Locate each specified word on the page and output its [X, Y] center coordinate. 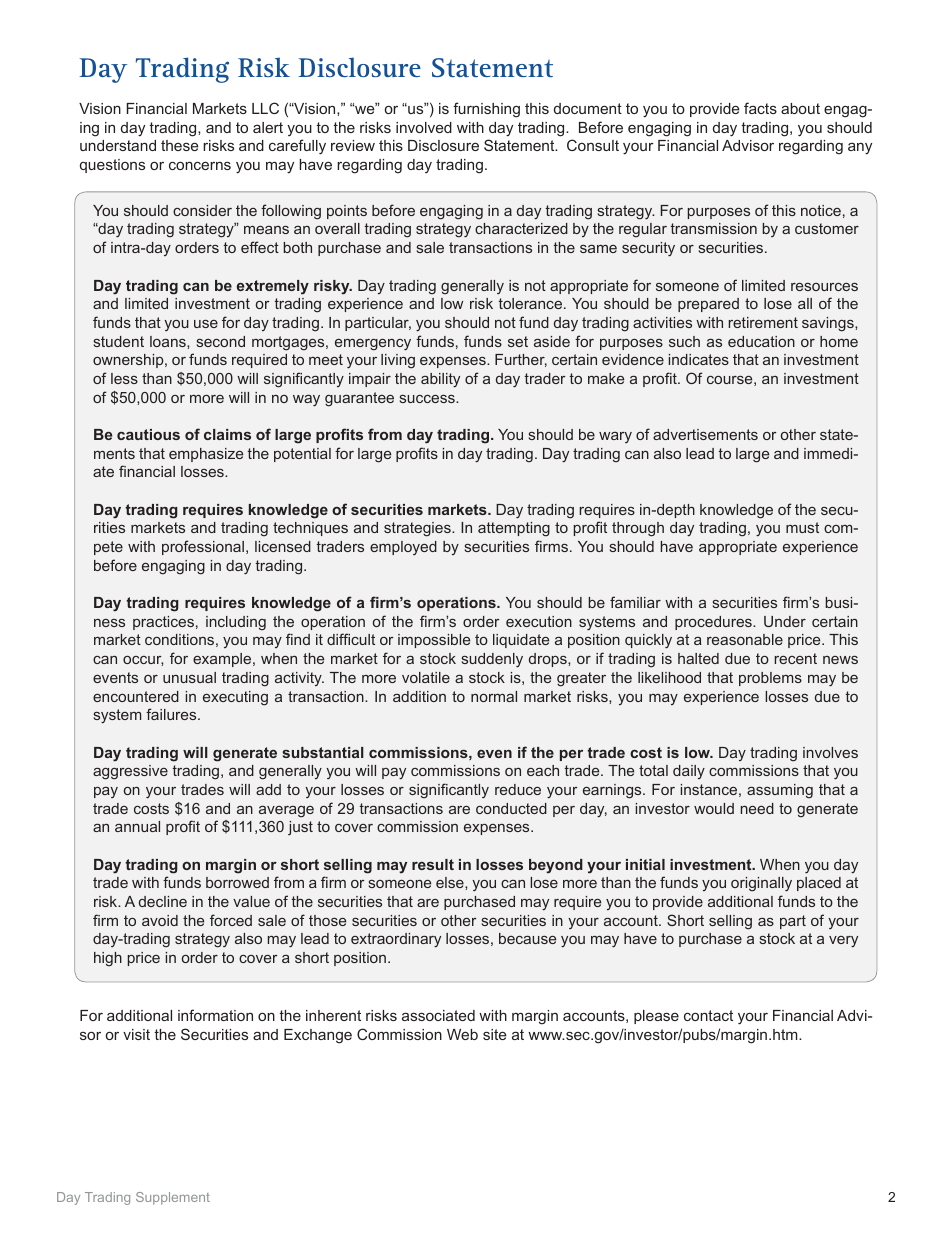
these [179, 145]
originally [761, 884]
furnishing [486, 110]
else [451, 882]
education [761, 341]
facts [760, 108]
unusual [189, 677]
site [494, 1034]
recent [795, 658]
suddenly [492, 660]
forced [231, 920]
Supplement [173, 1198]
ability [440, 380]
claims [227, 434]
